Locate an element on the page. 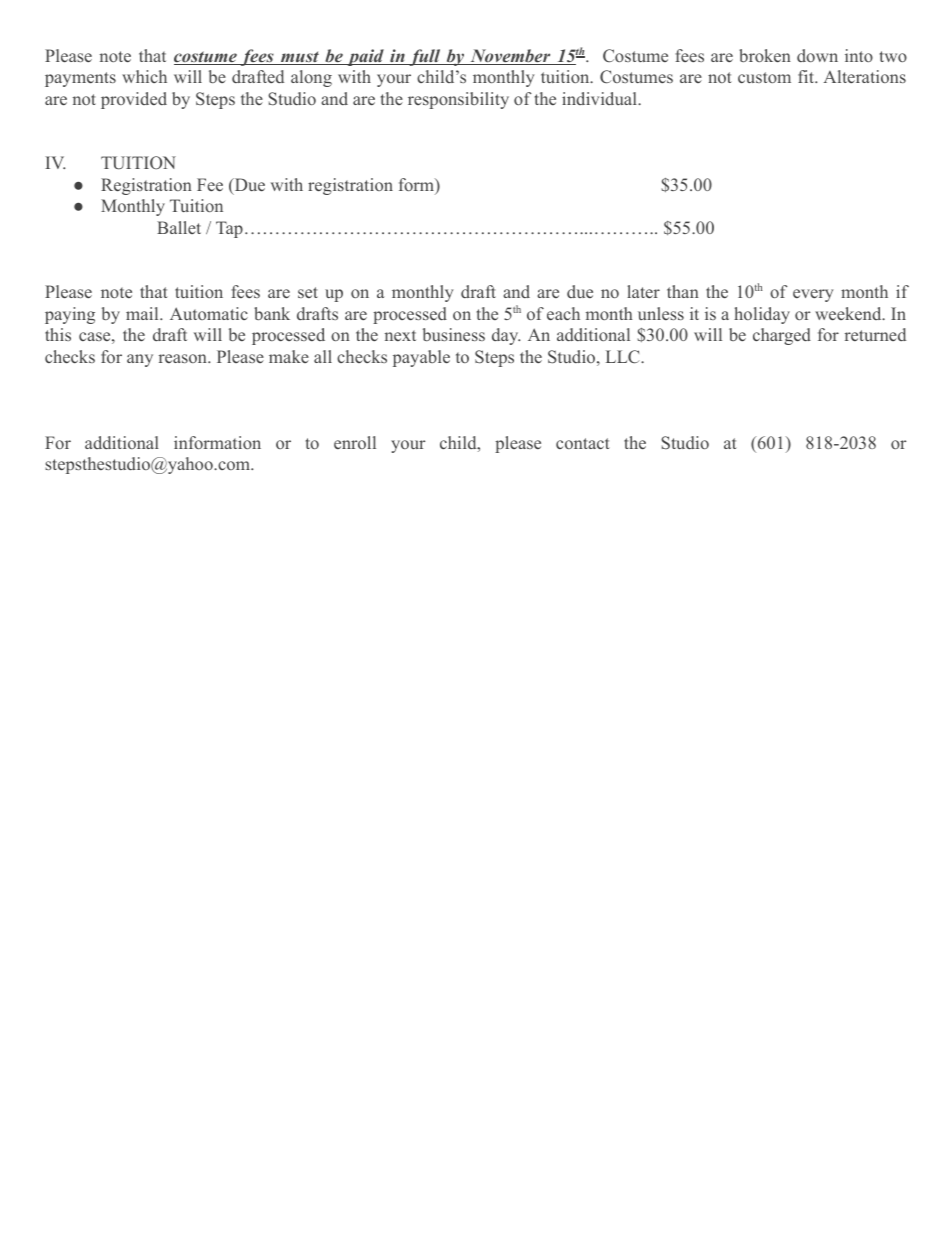 The image size is (952, 1233). every is located at coordinates (813, 295).
